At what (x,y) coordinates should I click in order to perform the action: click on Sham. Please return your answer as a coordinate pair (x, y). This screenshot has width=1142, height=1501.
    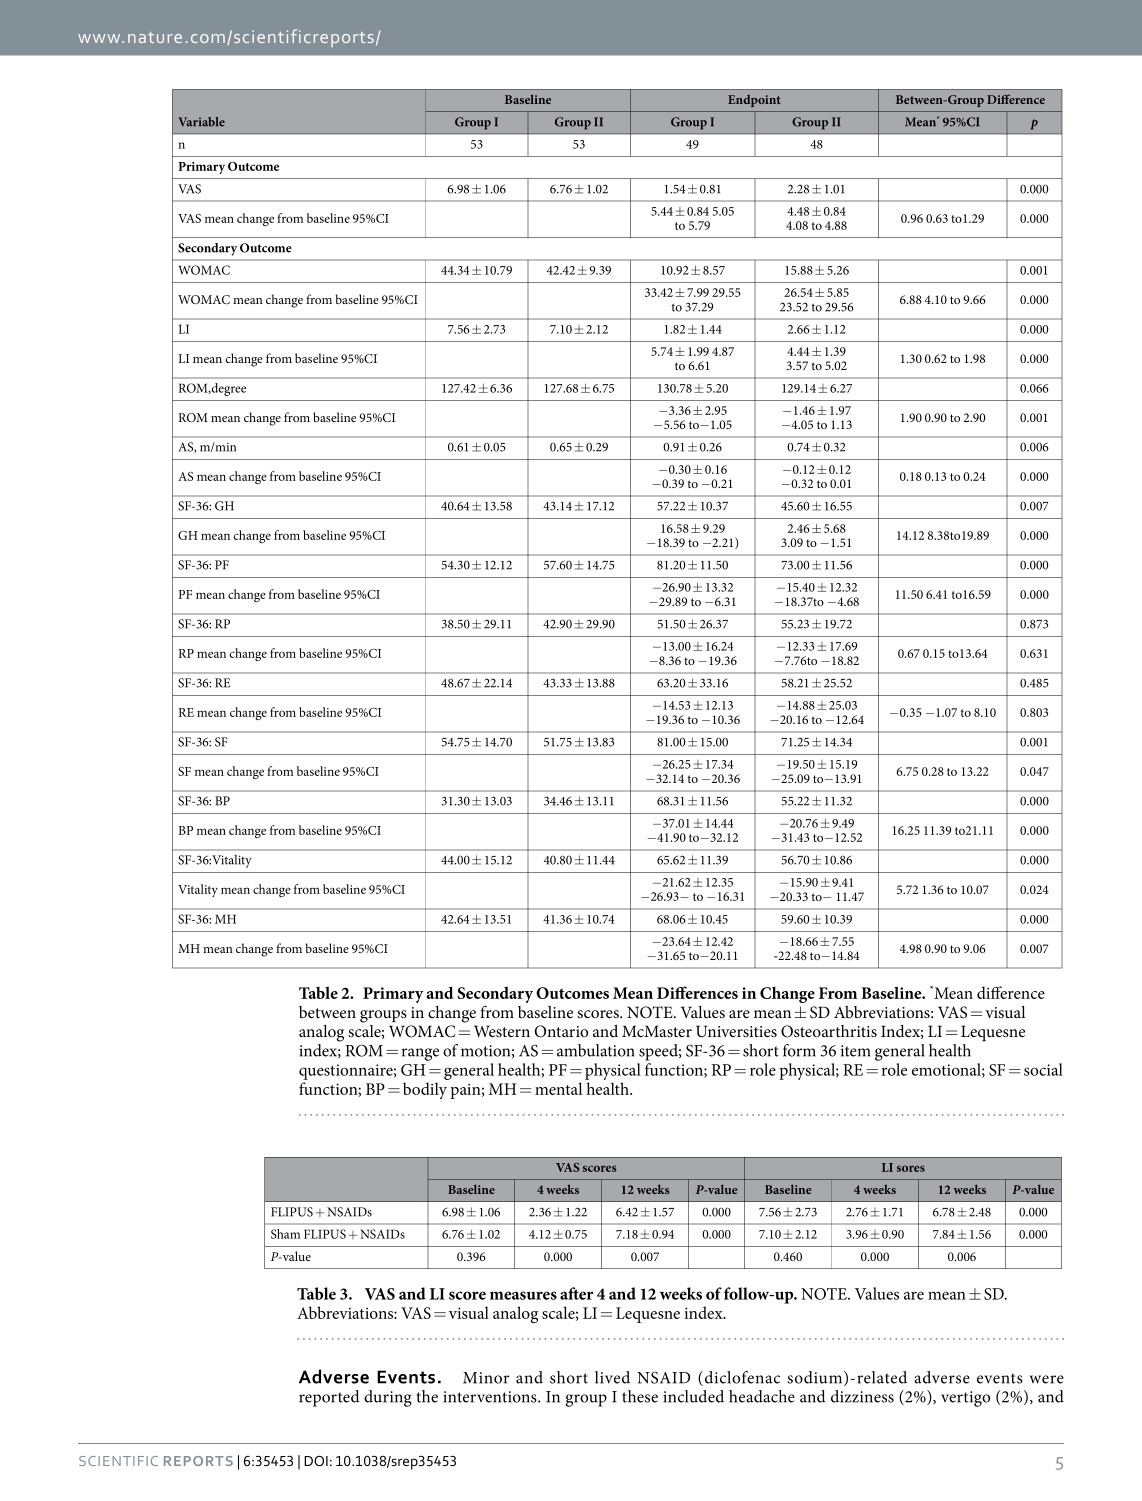
    Looking at the image, I should click on (285, 1234).
